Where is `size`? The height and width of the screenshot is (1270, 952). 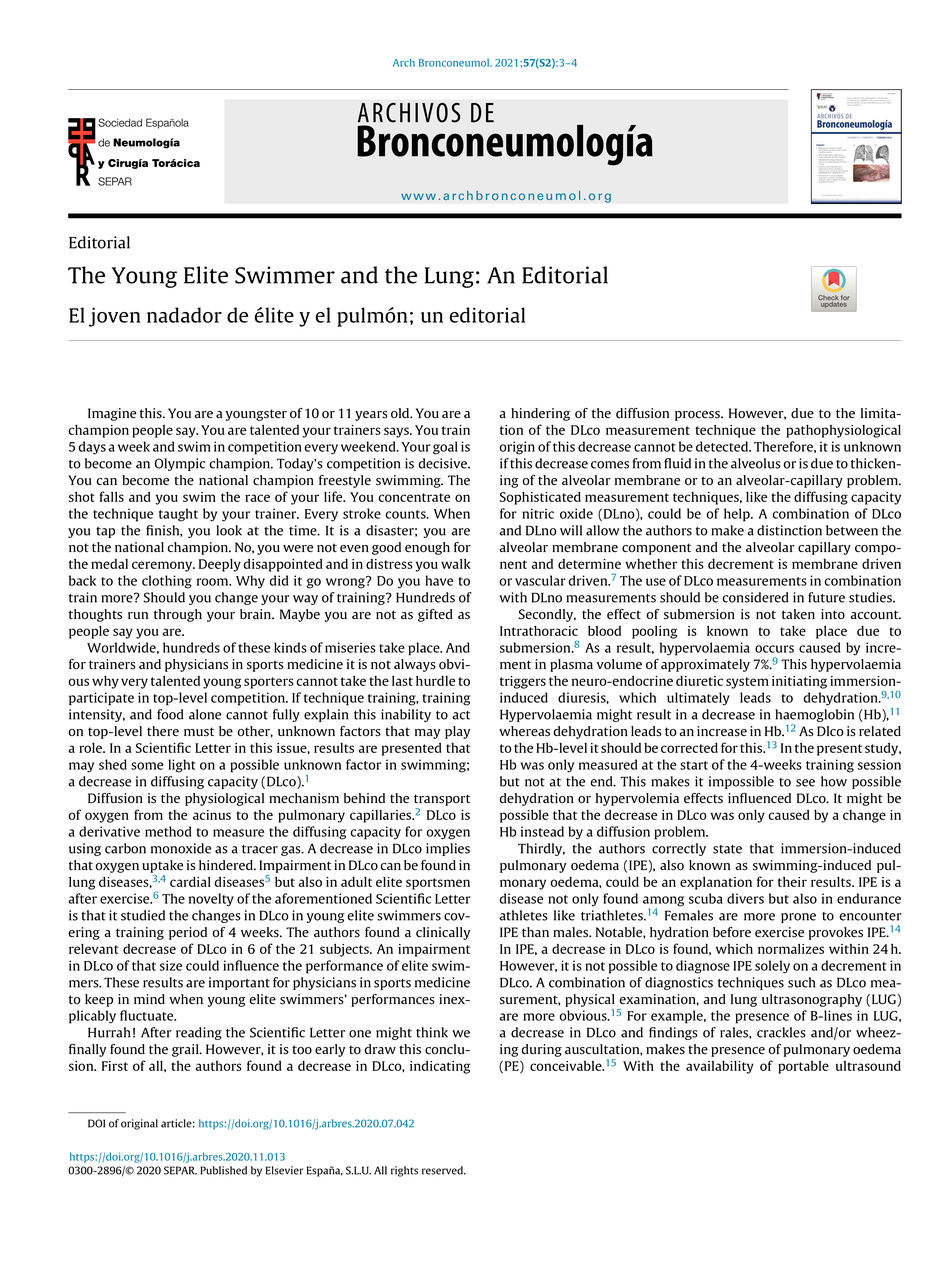 size is located at coordinates (171, 965).
